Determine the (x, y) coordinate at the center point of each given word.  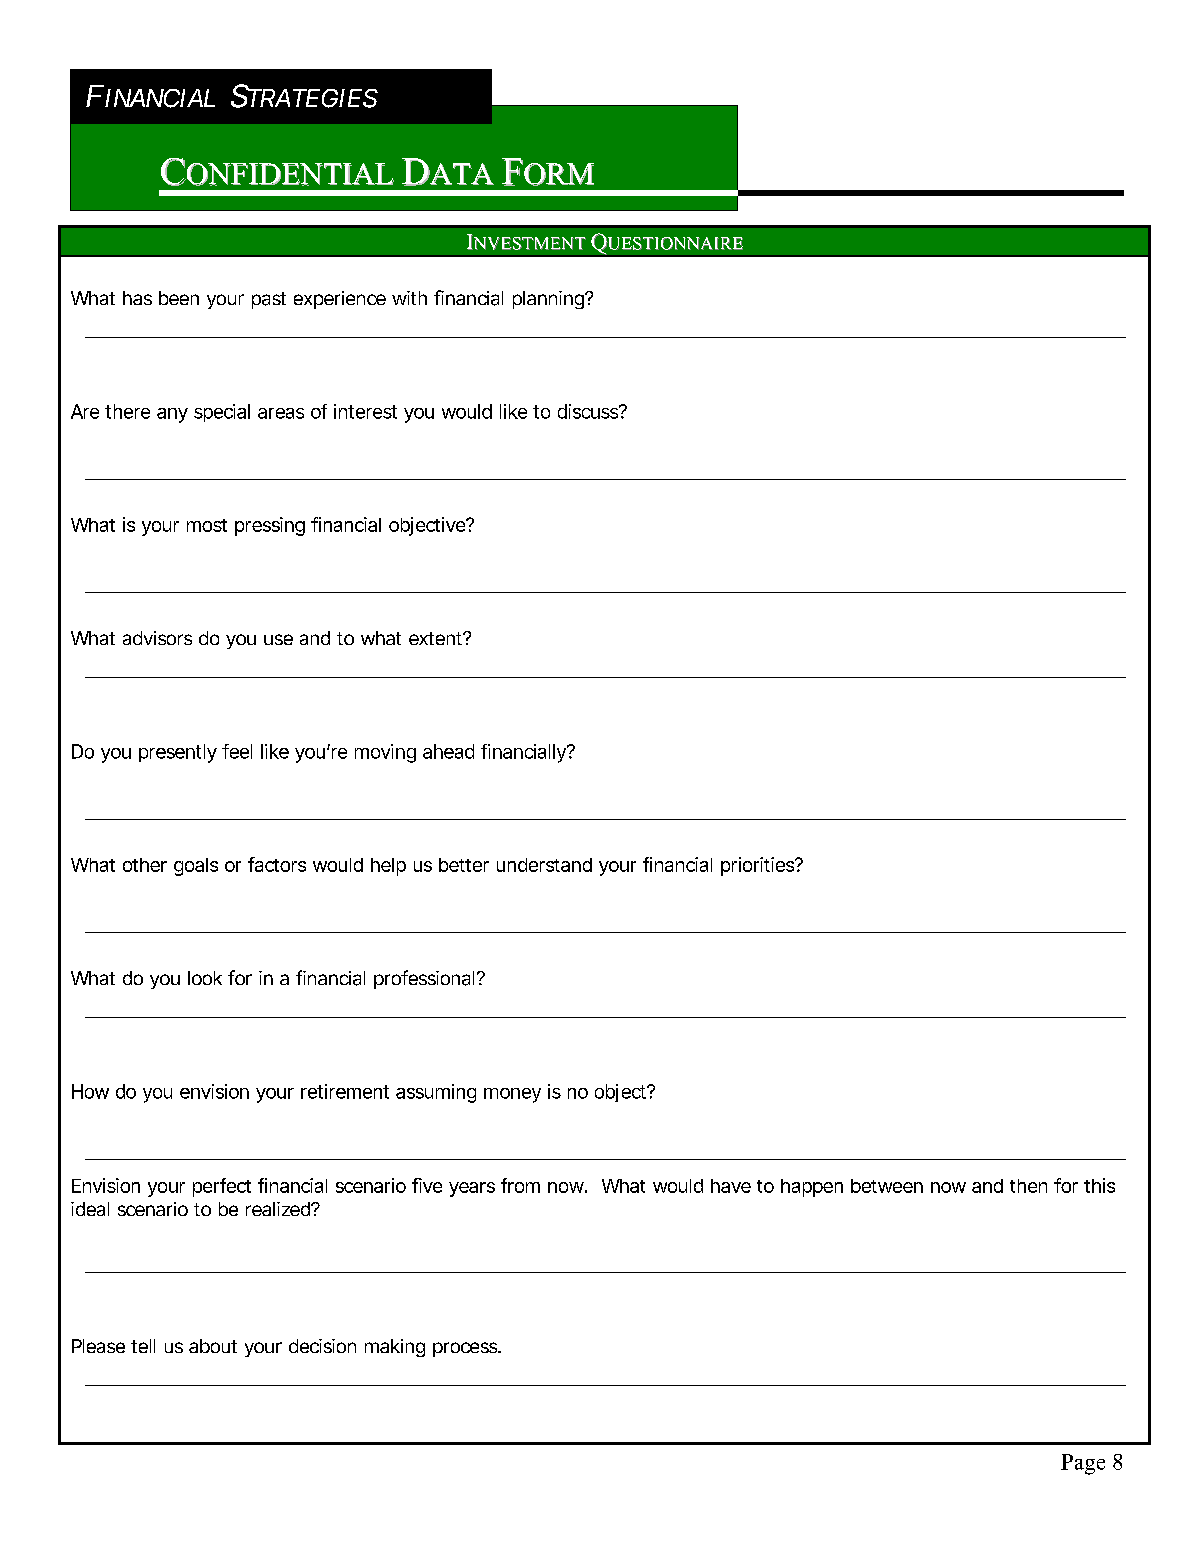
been (179, 298)
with (409, 298)
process (467, 1349)
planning (550, 300)
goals (196, 867)
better (464, 865)
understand (544, 865)
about (213, 1346)
